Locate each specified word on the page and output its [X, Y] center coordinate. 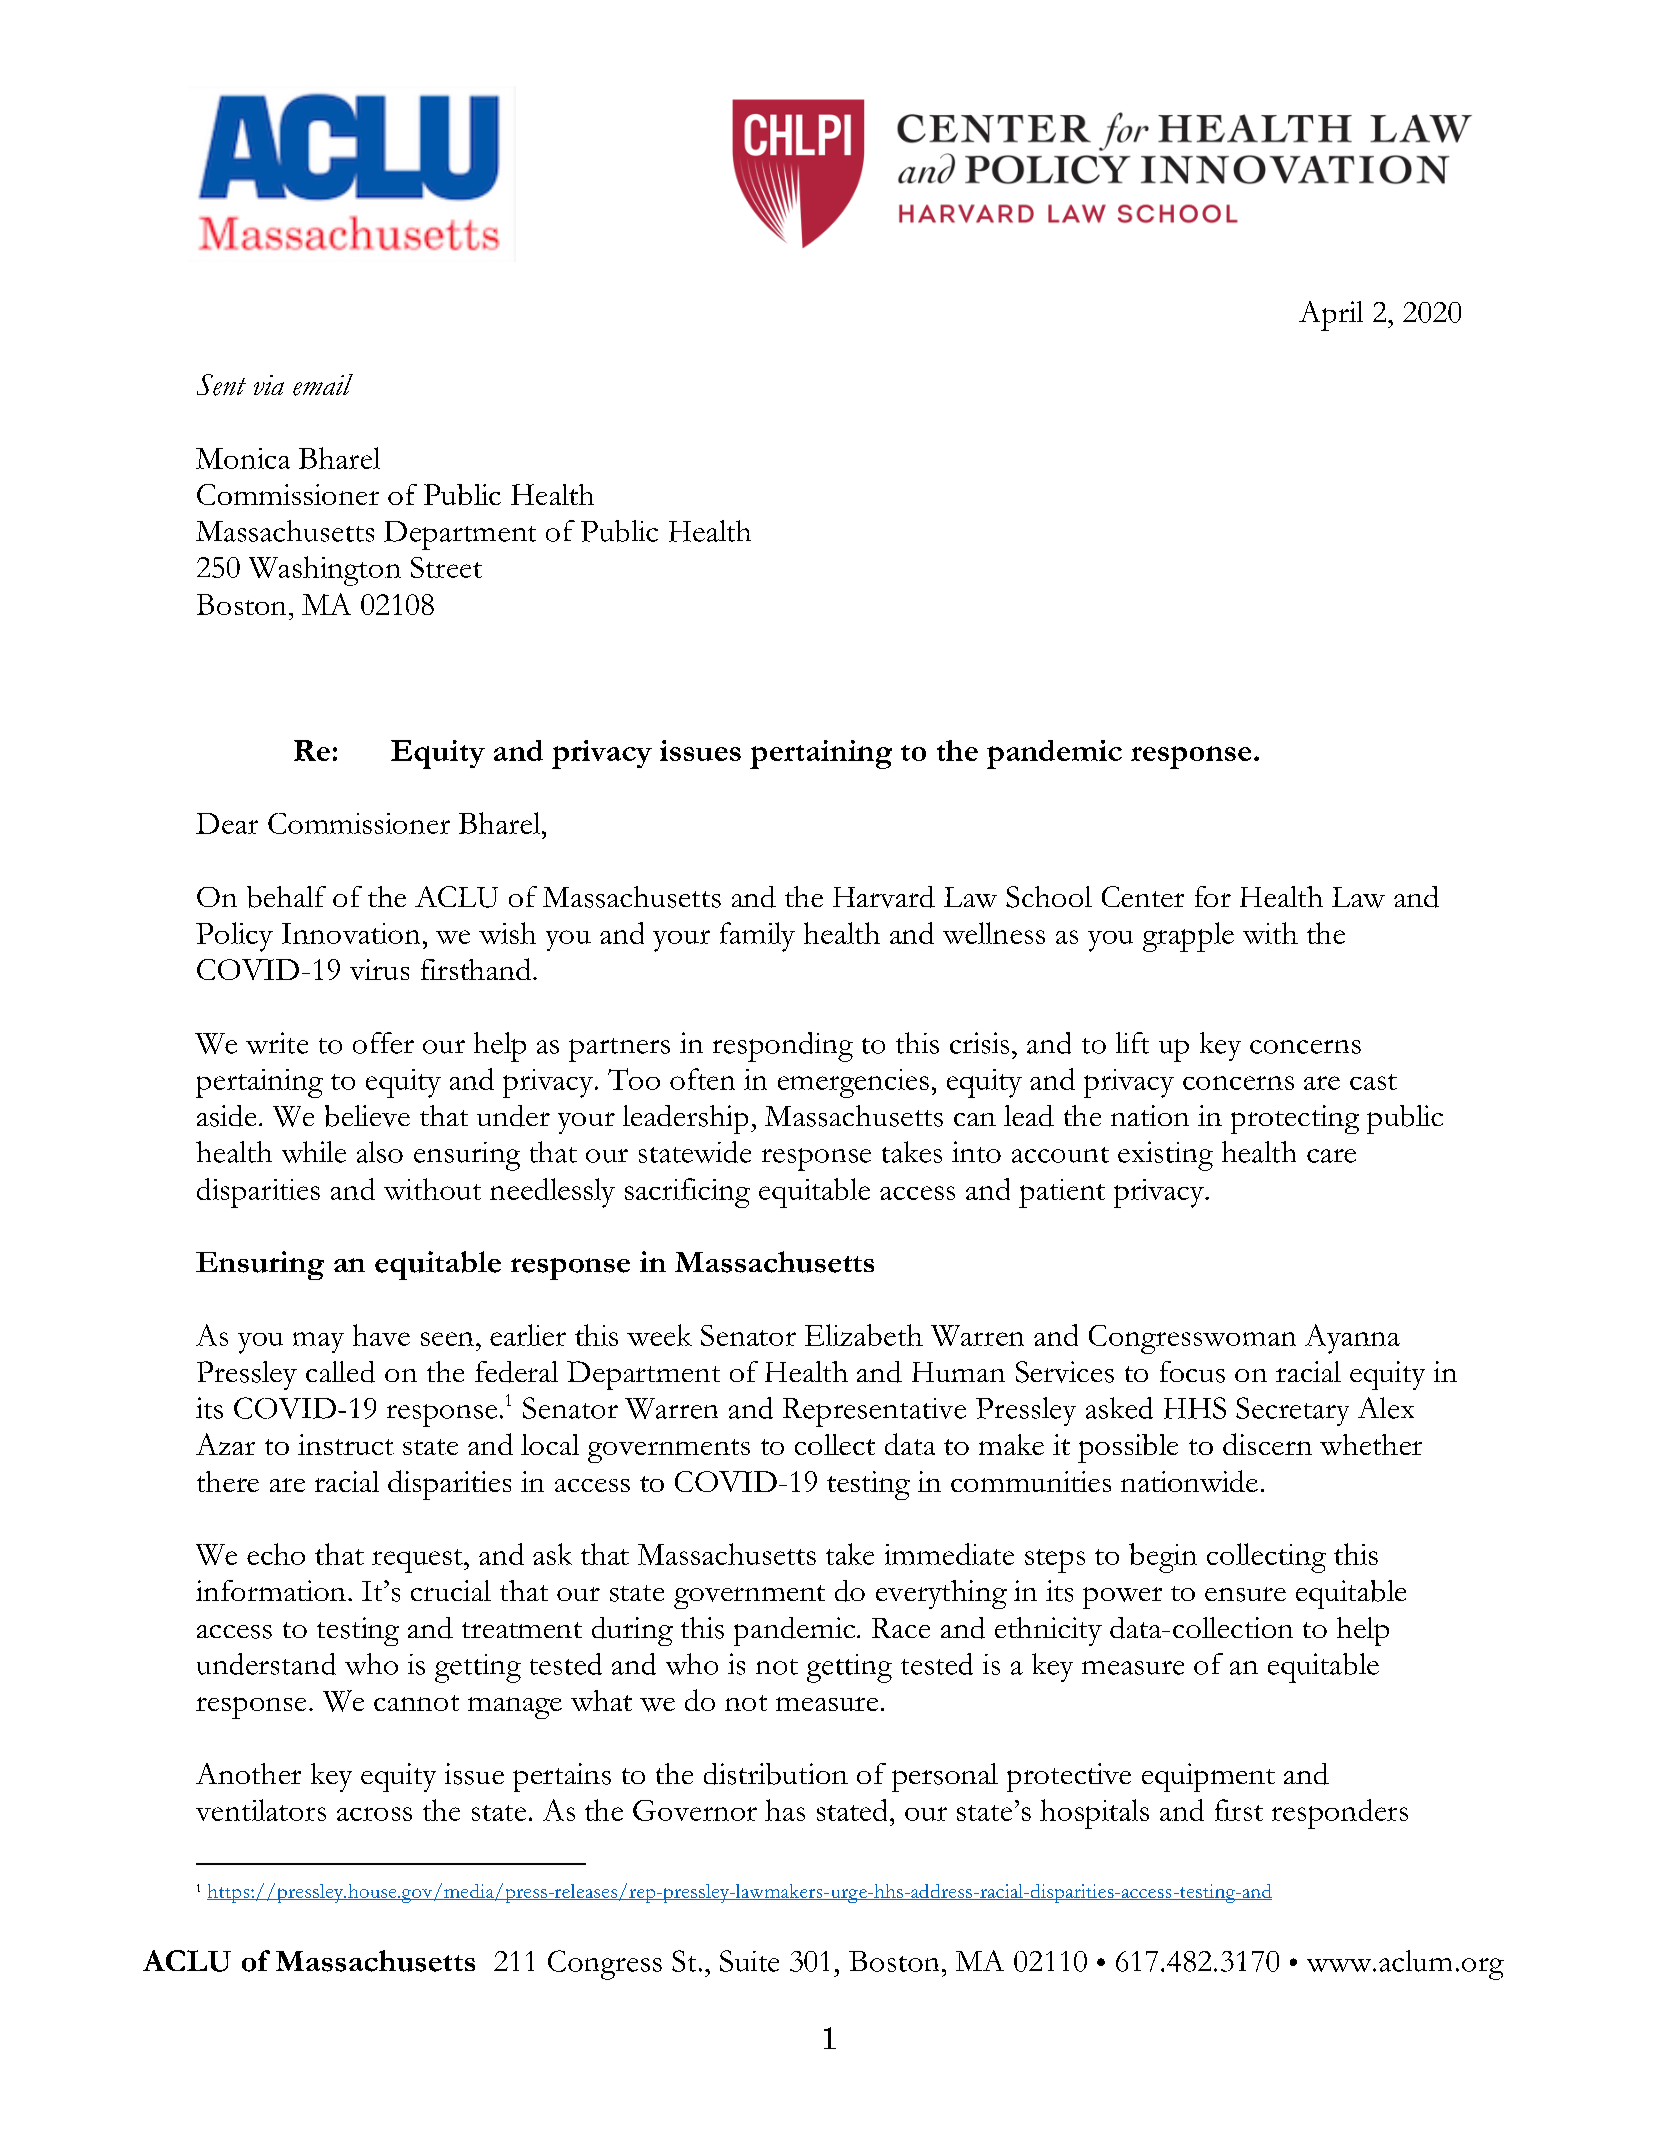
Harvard [884, 897]
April [1331, 316]
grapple [1188, 937]
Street [446, 567]
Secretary [1292, 1411]
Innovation [351, 933]
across [374, 1814]
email [323, 385]
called [340, 1372]
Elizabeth [864, 1335]
